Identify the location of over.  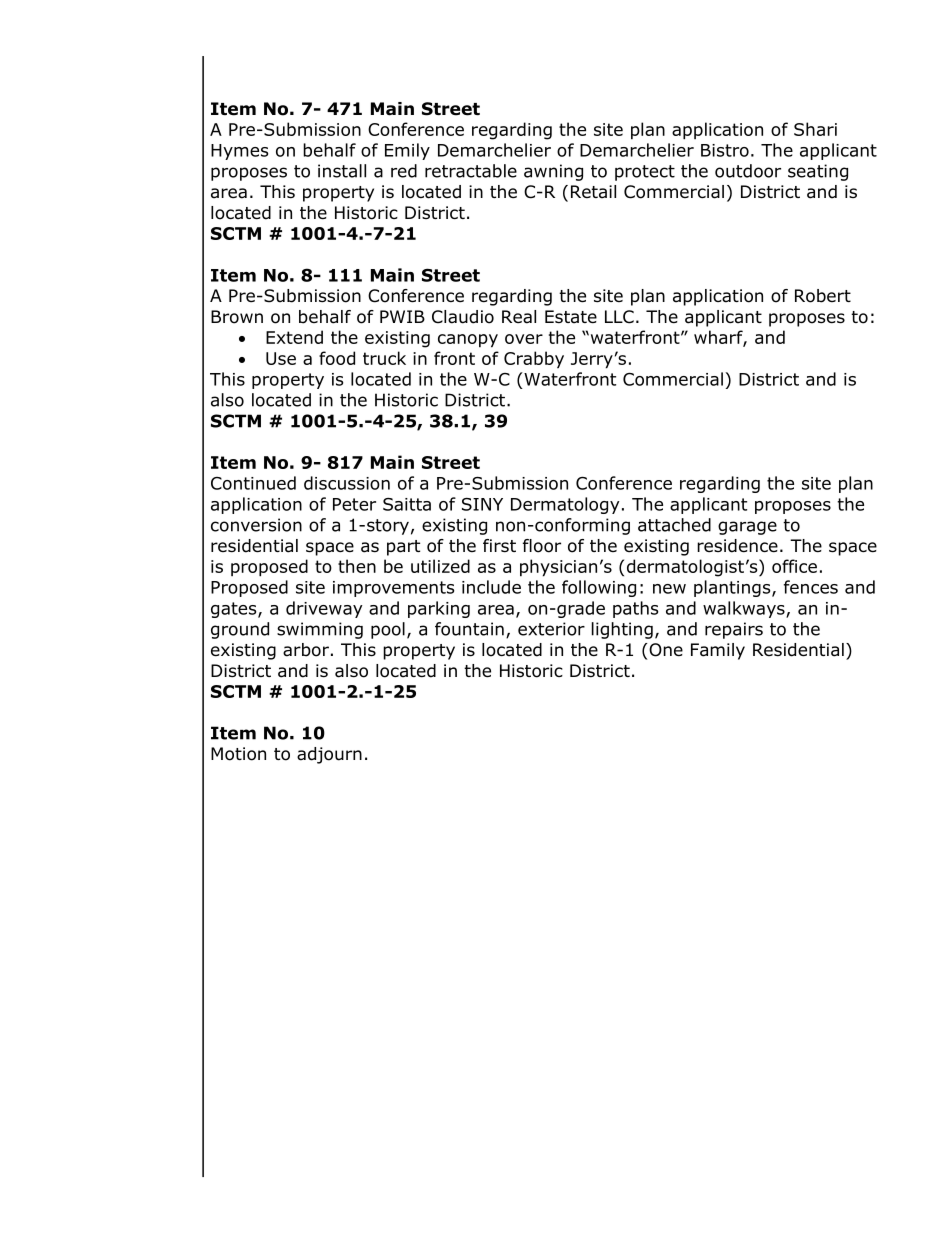
(524, 339).
